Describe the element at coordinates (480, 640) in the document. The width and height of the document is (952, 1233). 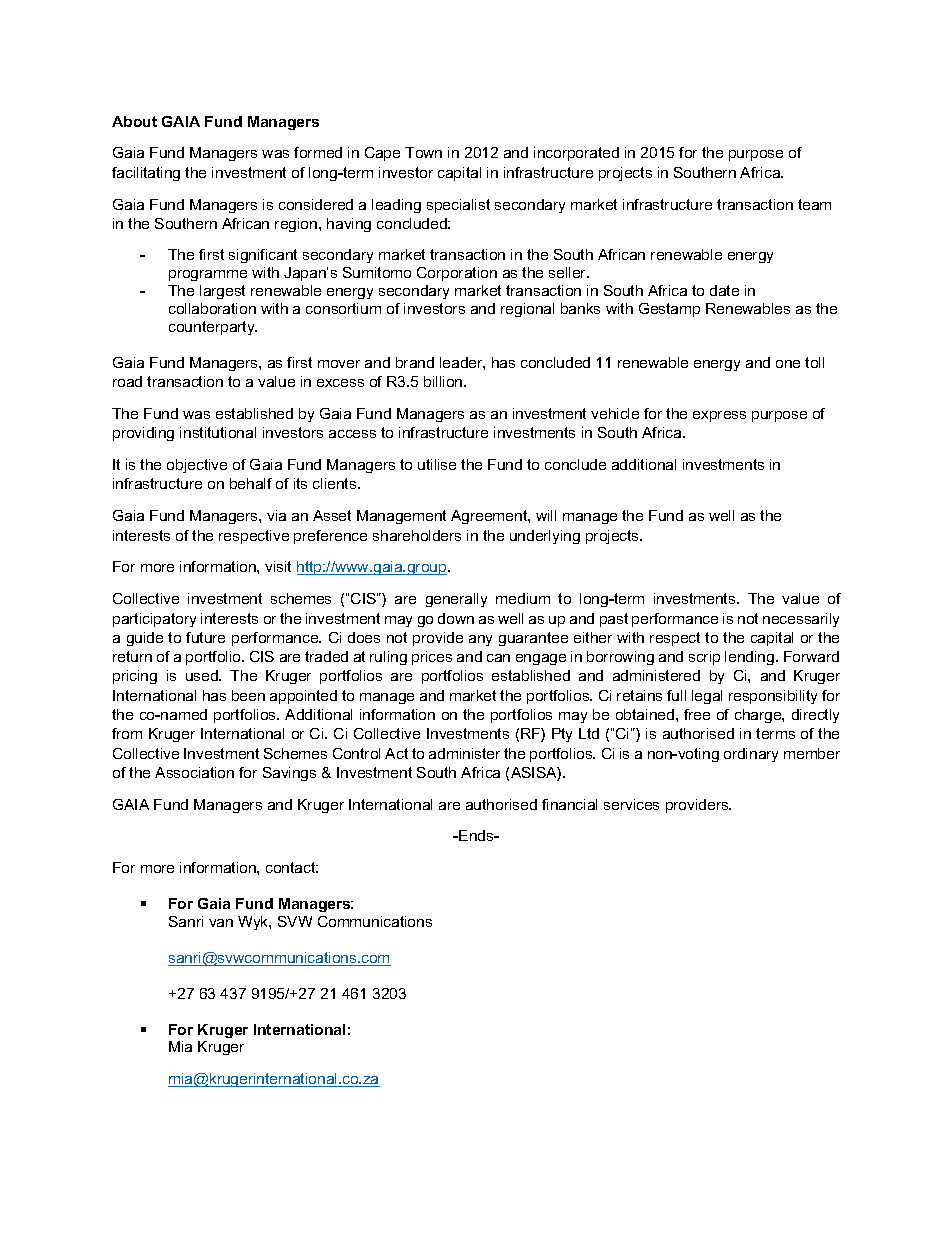
I see `any` at that location.
